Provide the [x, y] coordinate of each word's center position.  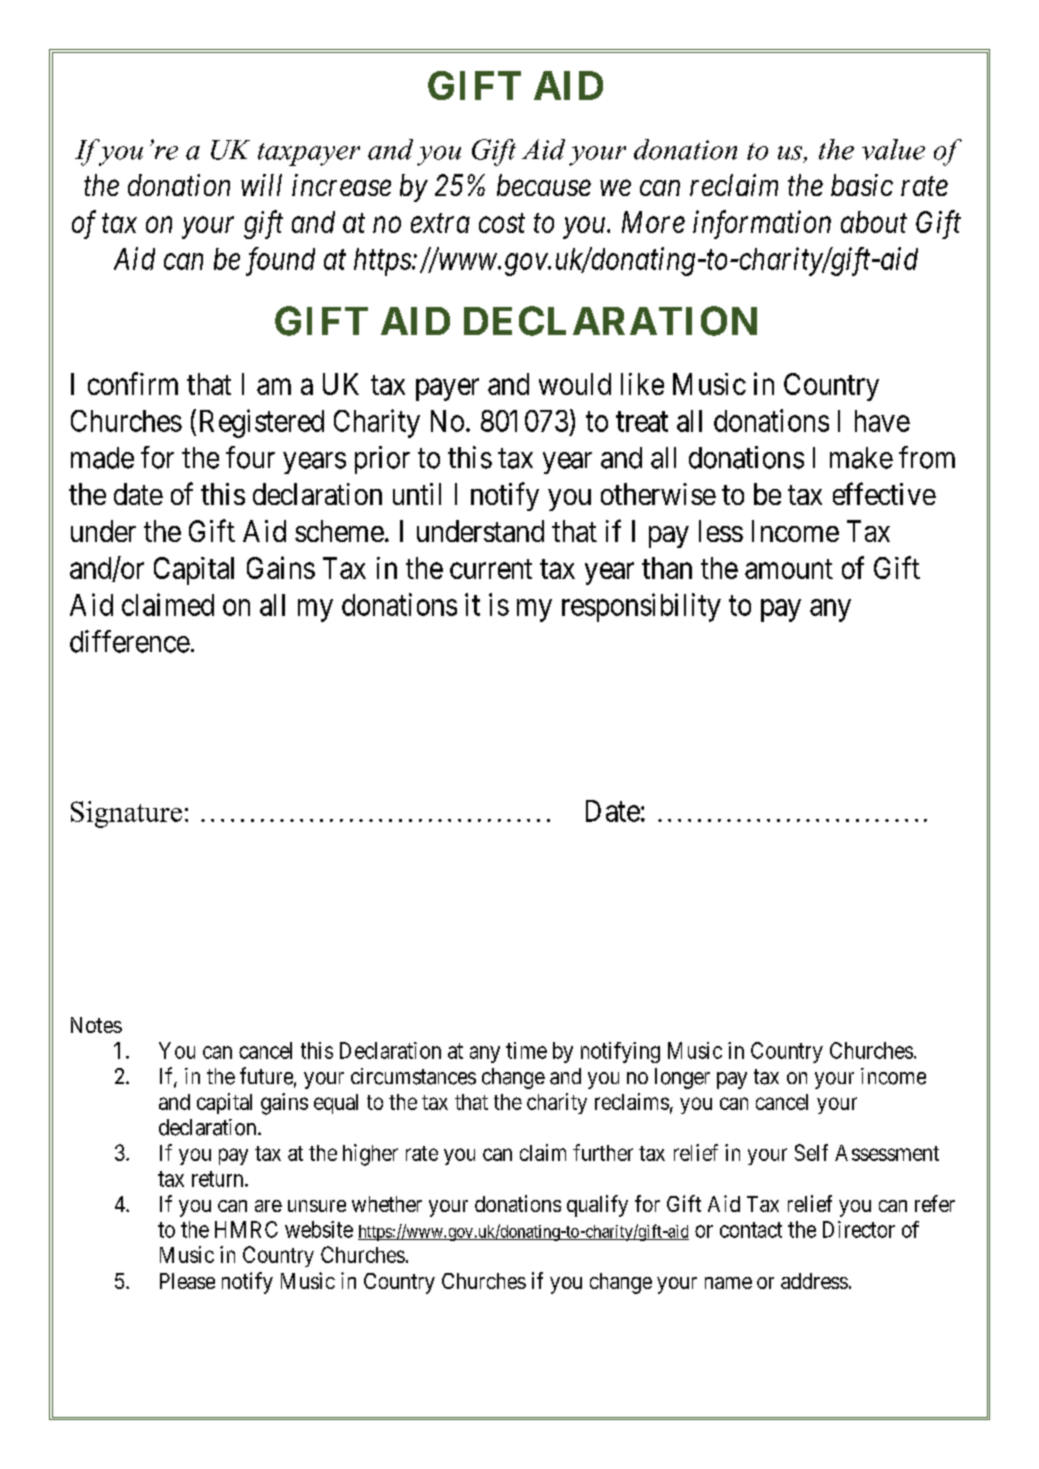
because [544, 185]
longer [682, 1078]
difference [130, 641]
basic [862, 185]
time [526, 1050]
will [261, 185]
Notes [96, 1025]
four [250, 457]
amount [789, 569]
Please [187, 1281]
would [575, 384]
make [861, 458]
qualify [597, 1206]
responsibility [641, 607]
